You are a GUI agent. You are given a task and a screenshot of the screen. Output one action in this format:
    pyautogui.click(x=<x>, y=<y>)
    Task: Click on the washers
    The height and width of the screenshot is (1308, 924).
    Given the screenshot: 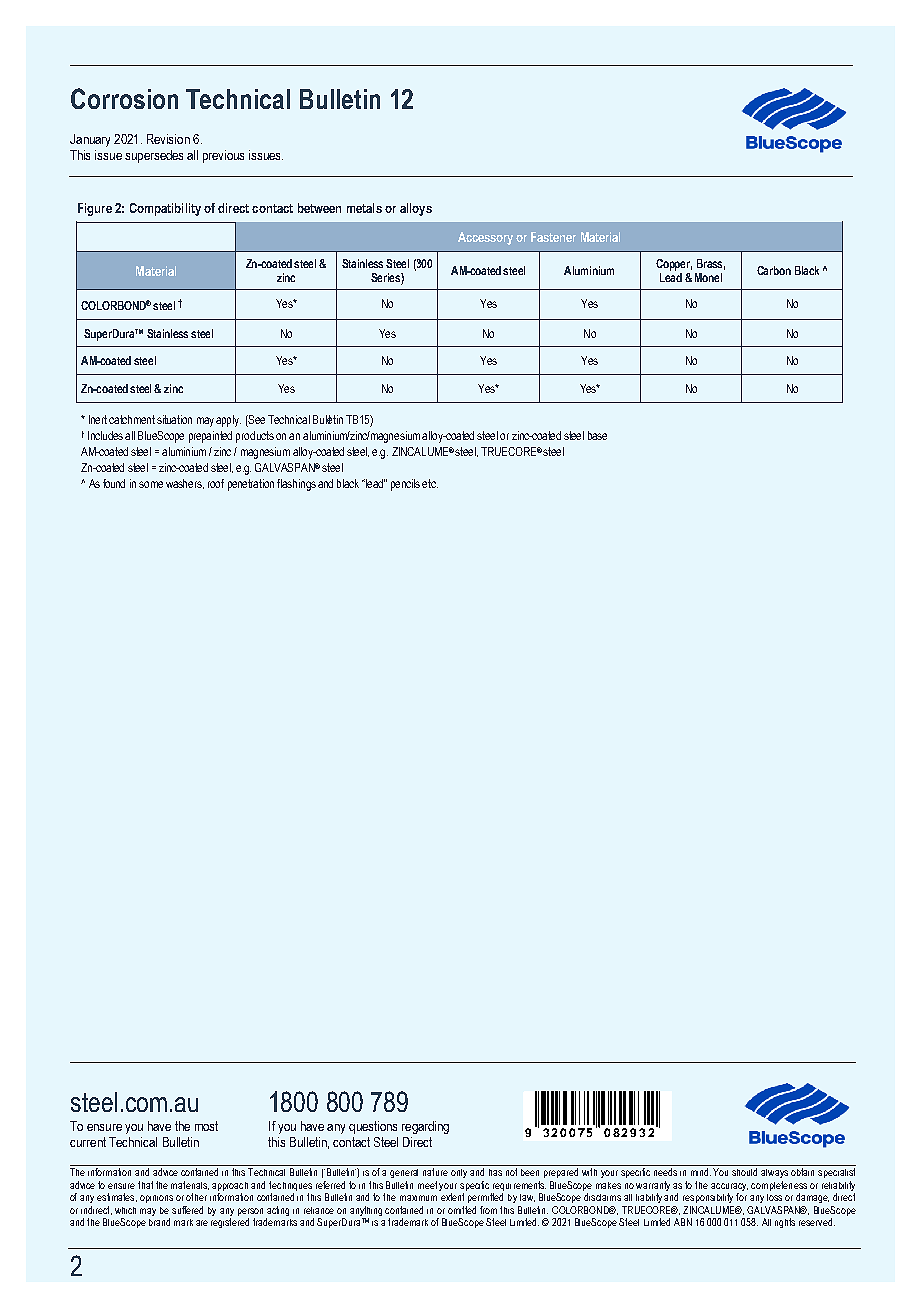 What is the action you would take?
    pyautogui.click(x=185, y=484)
